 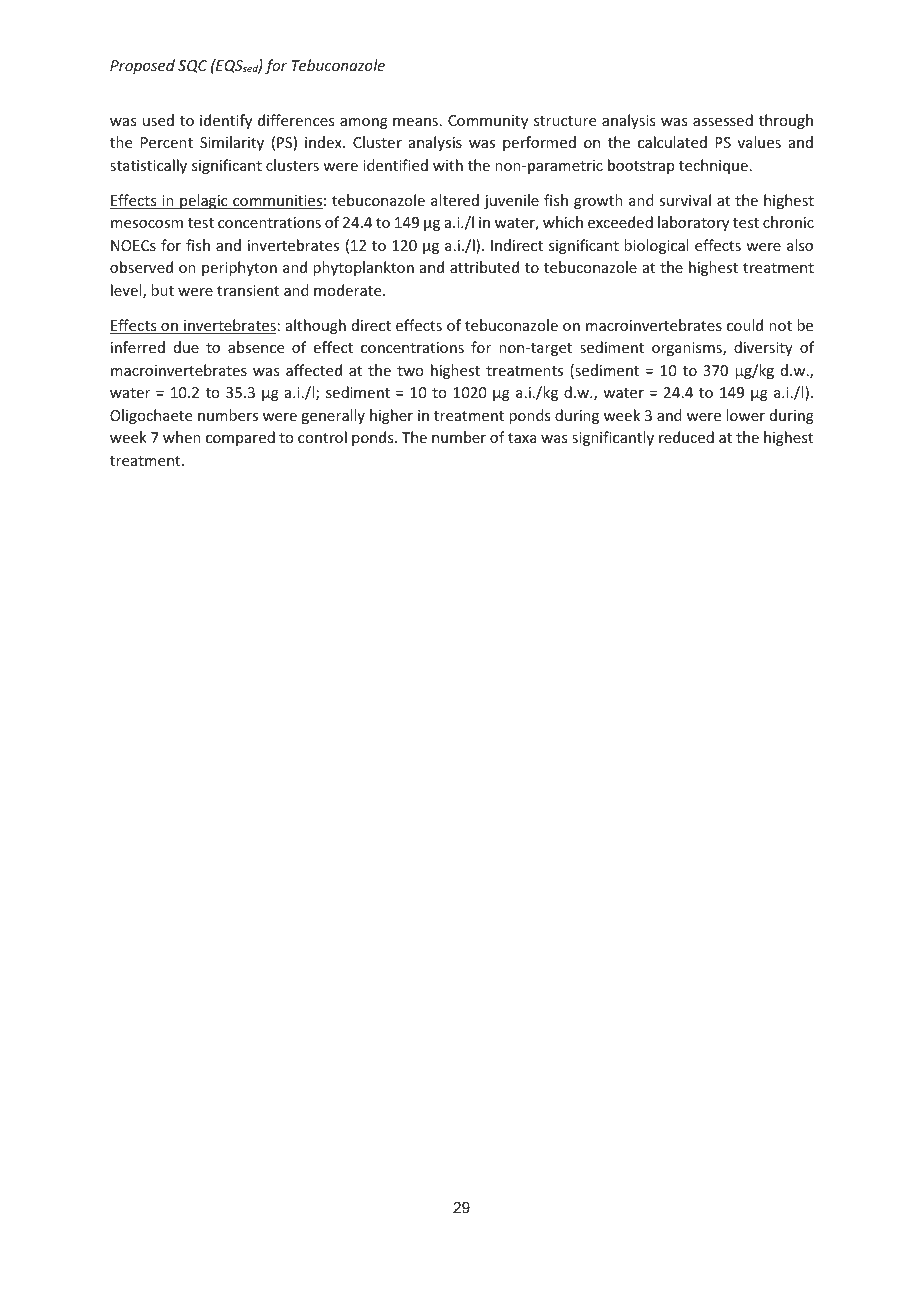 I want to click on statistically, so click(x=148, y=166).
